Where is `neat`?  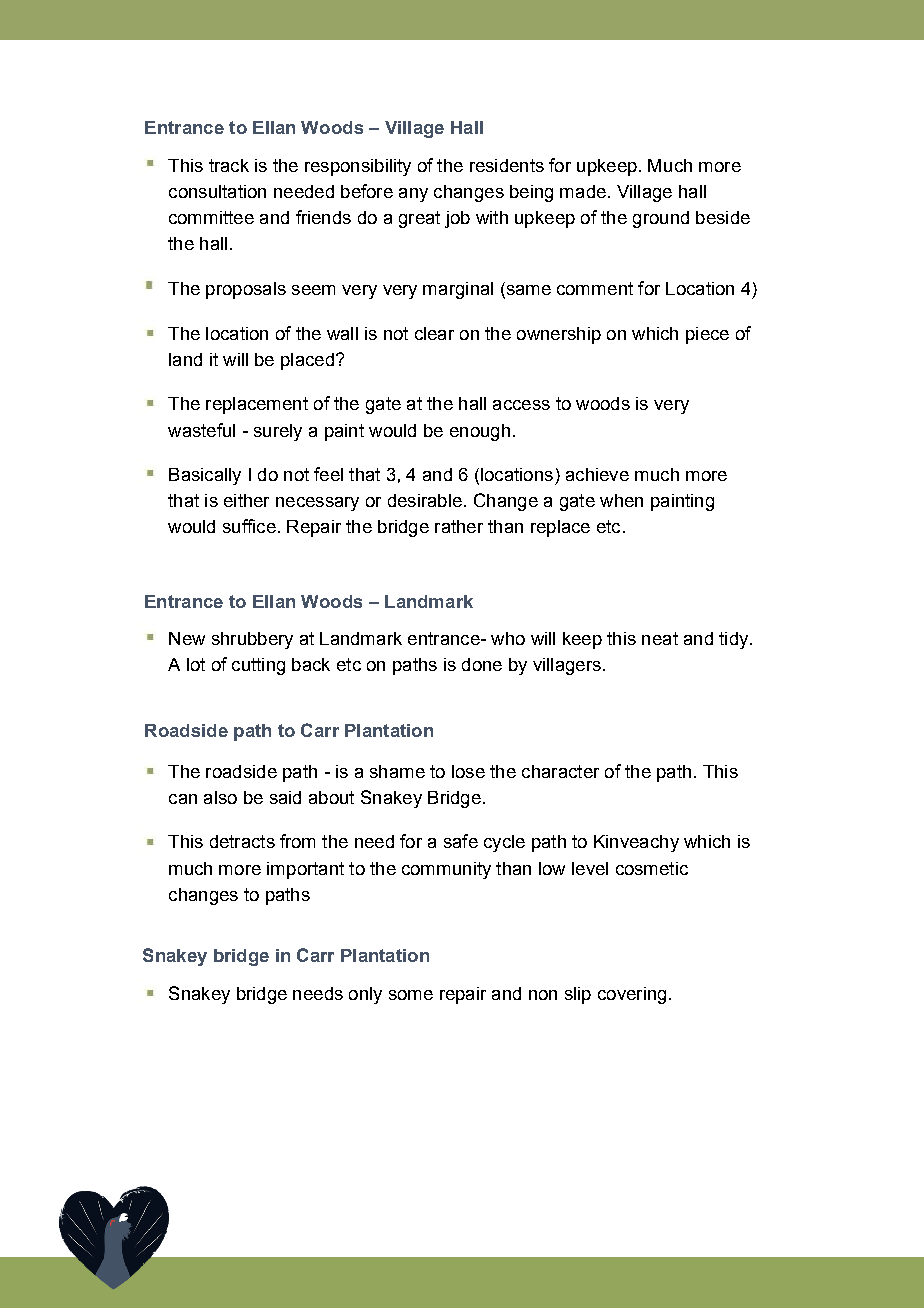 neat is located at coordinates (660, 638).
